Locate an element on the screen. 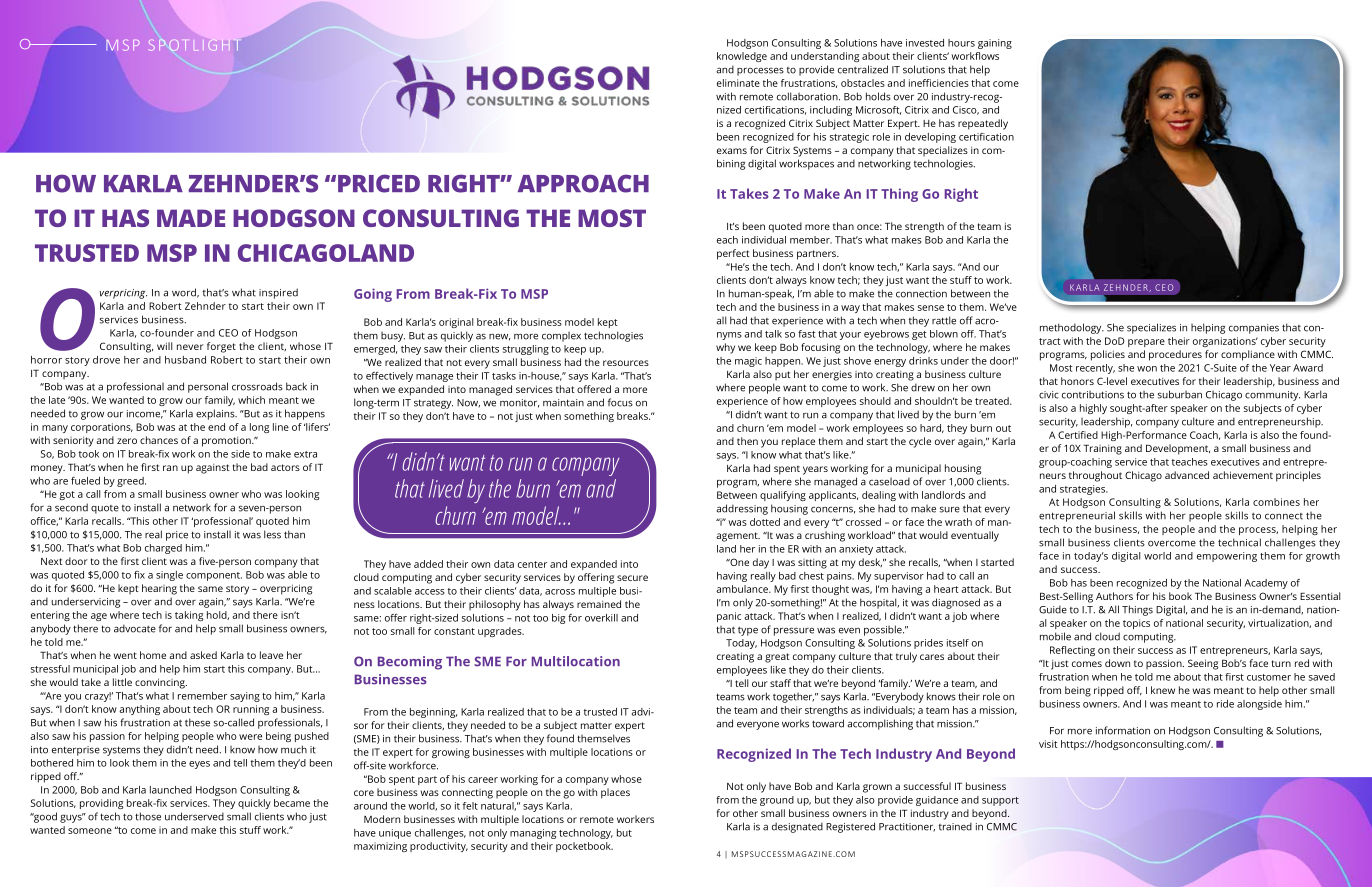 The width and height of the screenshot is (1372, 887). those is located at coordinates (148, 816).
